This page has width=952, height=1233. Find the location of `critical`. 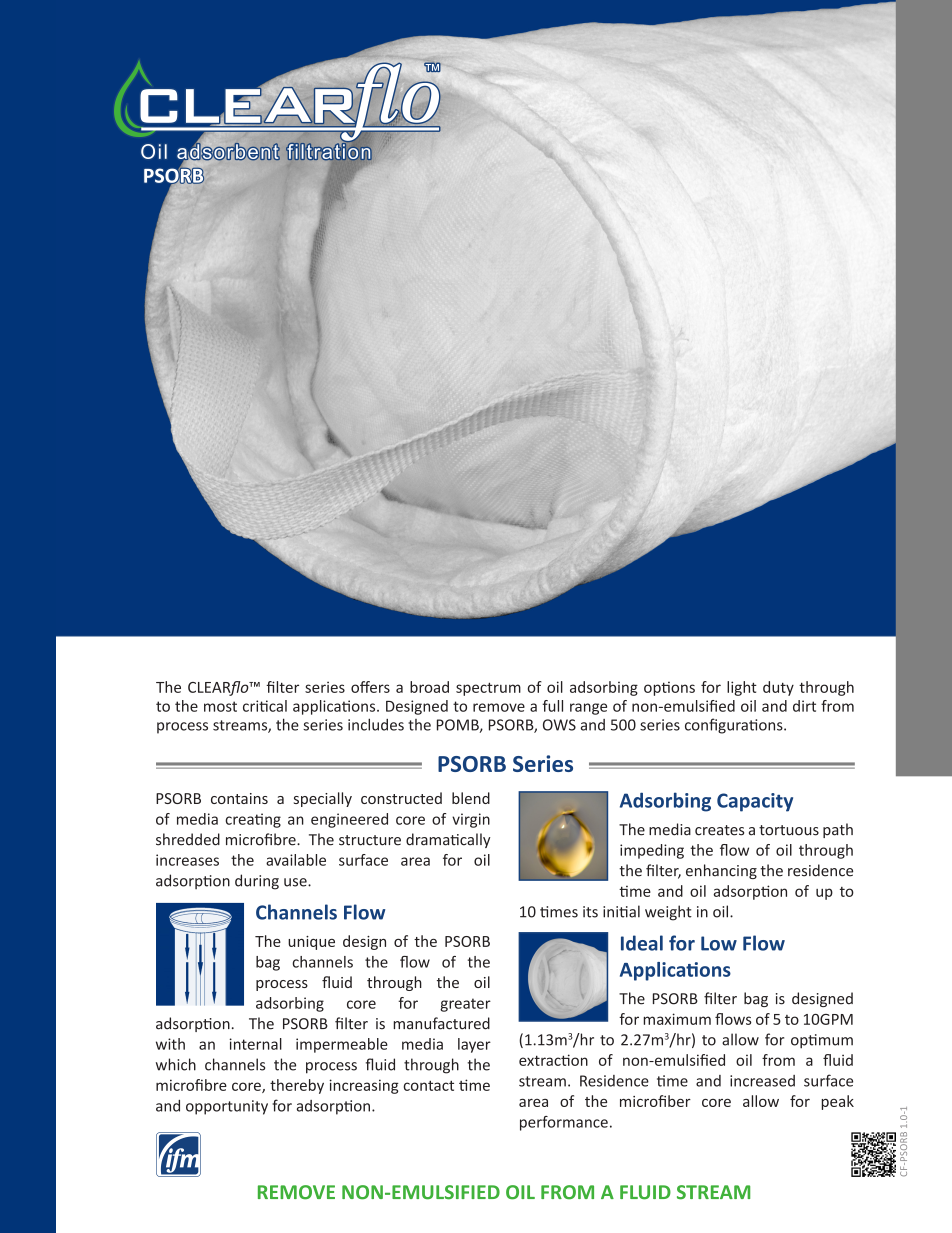

critical is located at coordinates (265, 706).
